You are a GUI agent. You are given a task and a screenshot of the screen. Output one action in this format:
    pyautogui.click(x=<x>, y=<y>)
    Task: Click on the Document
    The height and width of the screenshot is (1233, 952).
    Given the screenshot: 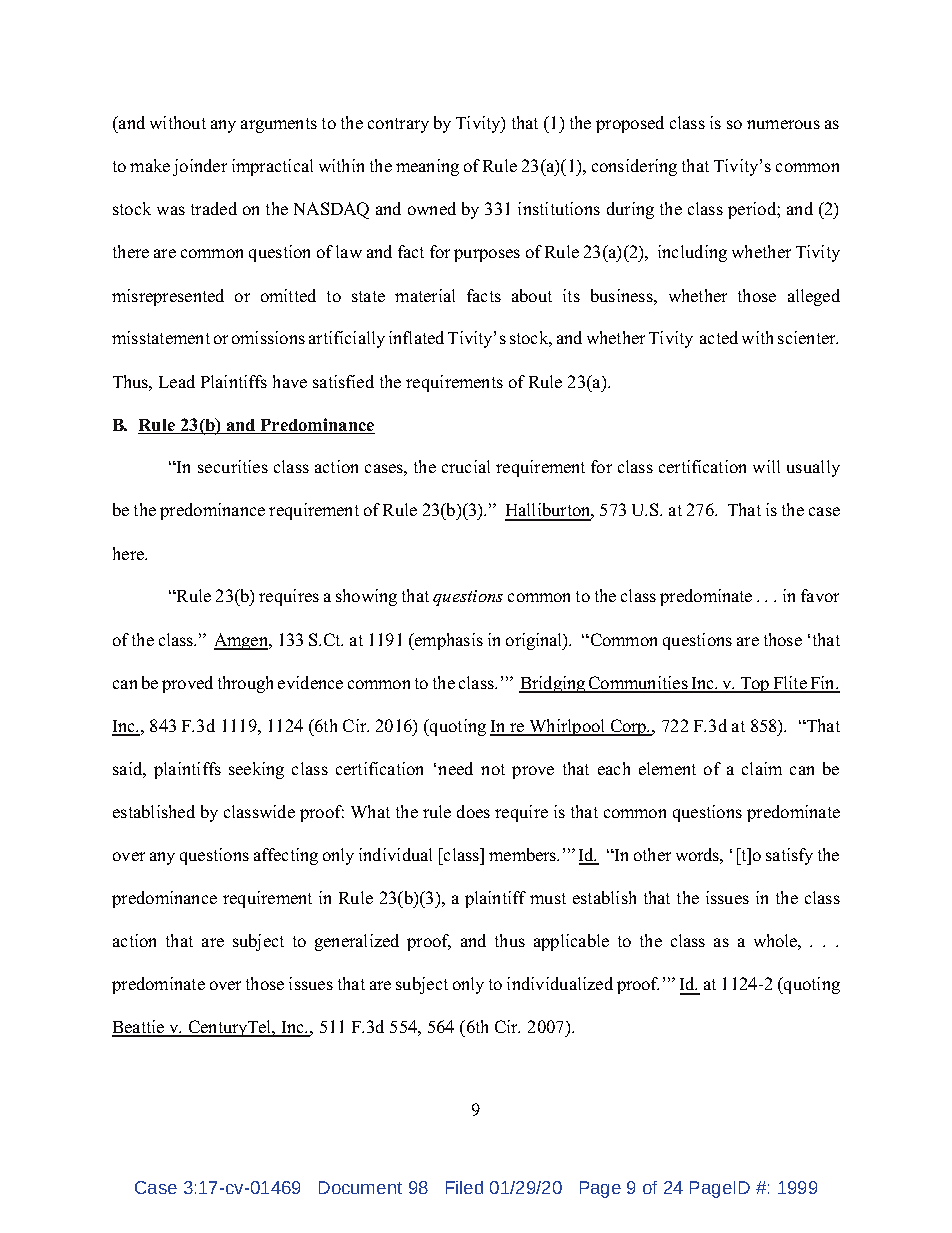 What is the action you would take?
    pyautogui.click(x=360, y=1187)
